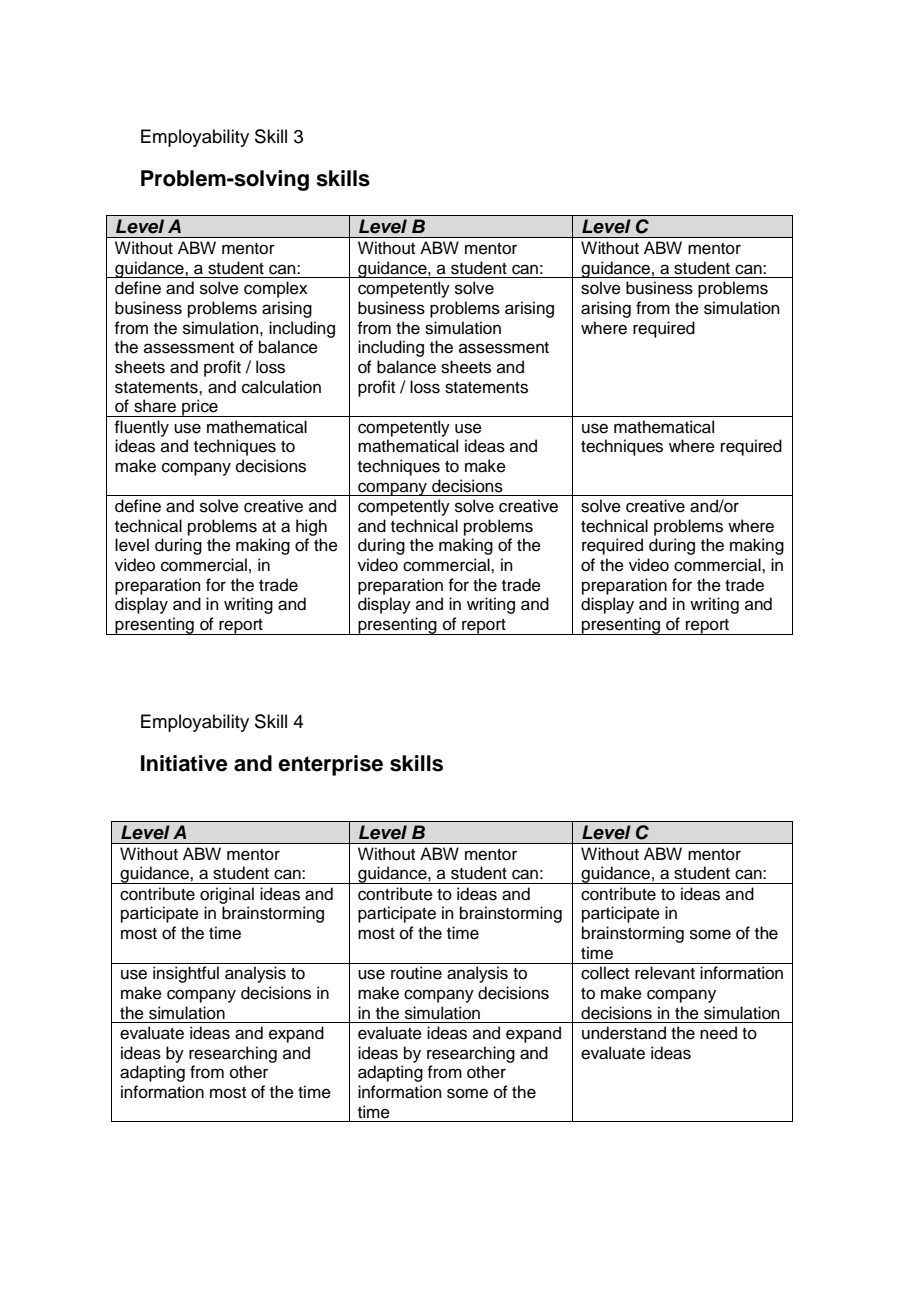 The height and width of the document is (1308, 924). What do you see at coordinates (186, 974) in the document?
I see `insightful` at bounding box center [186, 974].
